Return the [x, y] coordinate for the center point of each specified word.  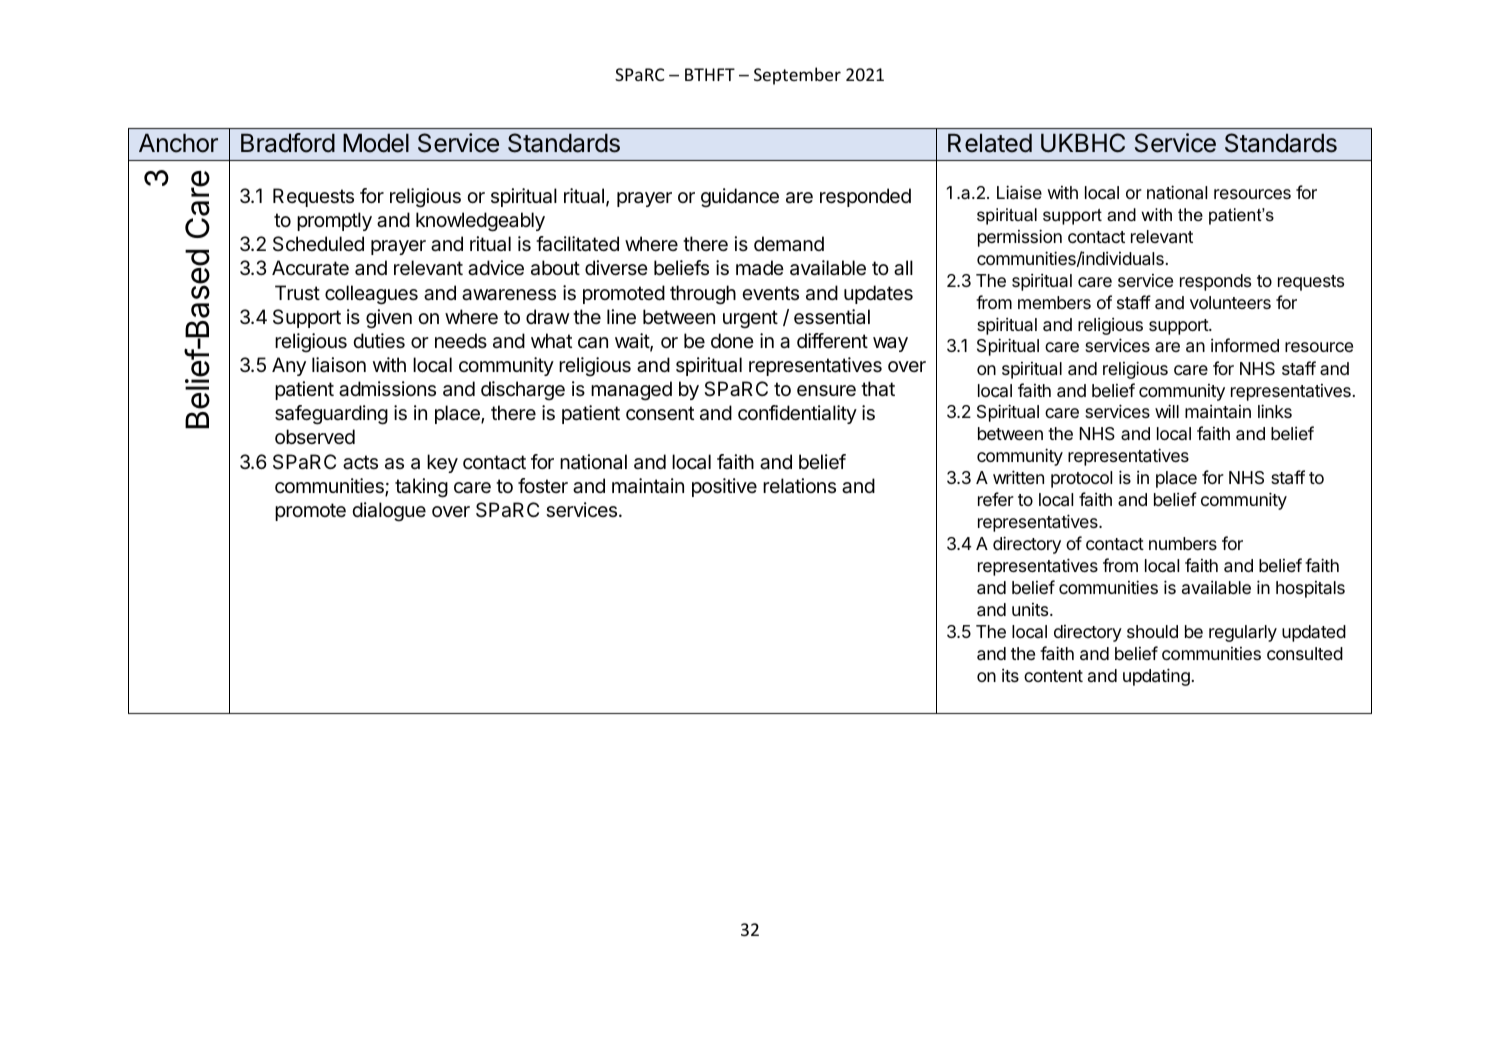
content [1053, 676]
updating [1156, 677]
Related [990, 143]
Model [376, 143]
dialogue [389, 512]
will [1167, 411]
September [797, 76]
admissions [387, 389]
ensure [826, 391]
